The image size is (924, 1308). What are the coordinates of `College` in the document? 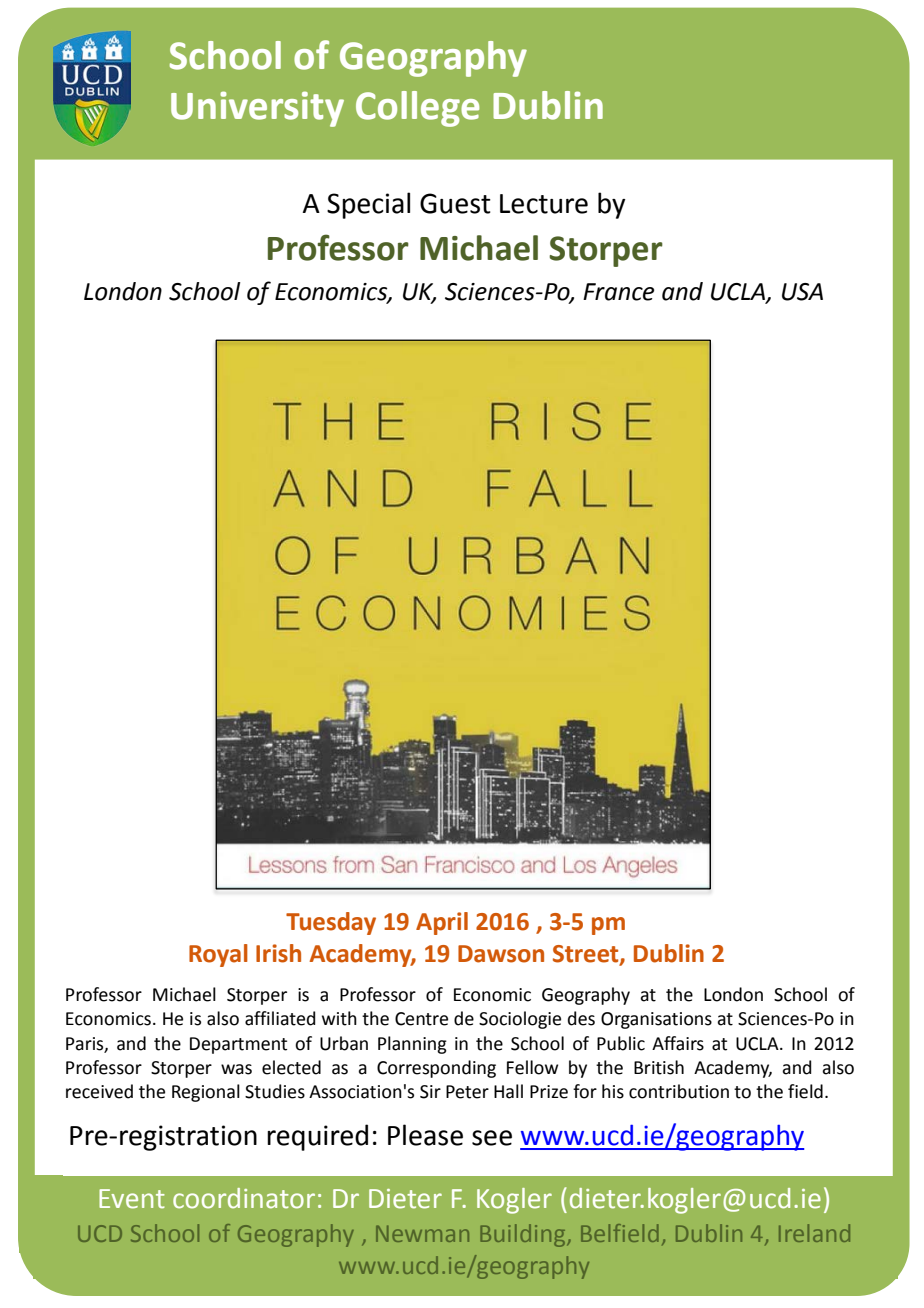 It's located at (417, 109).
